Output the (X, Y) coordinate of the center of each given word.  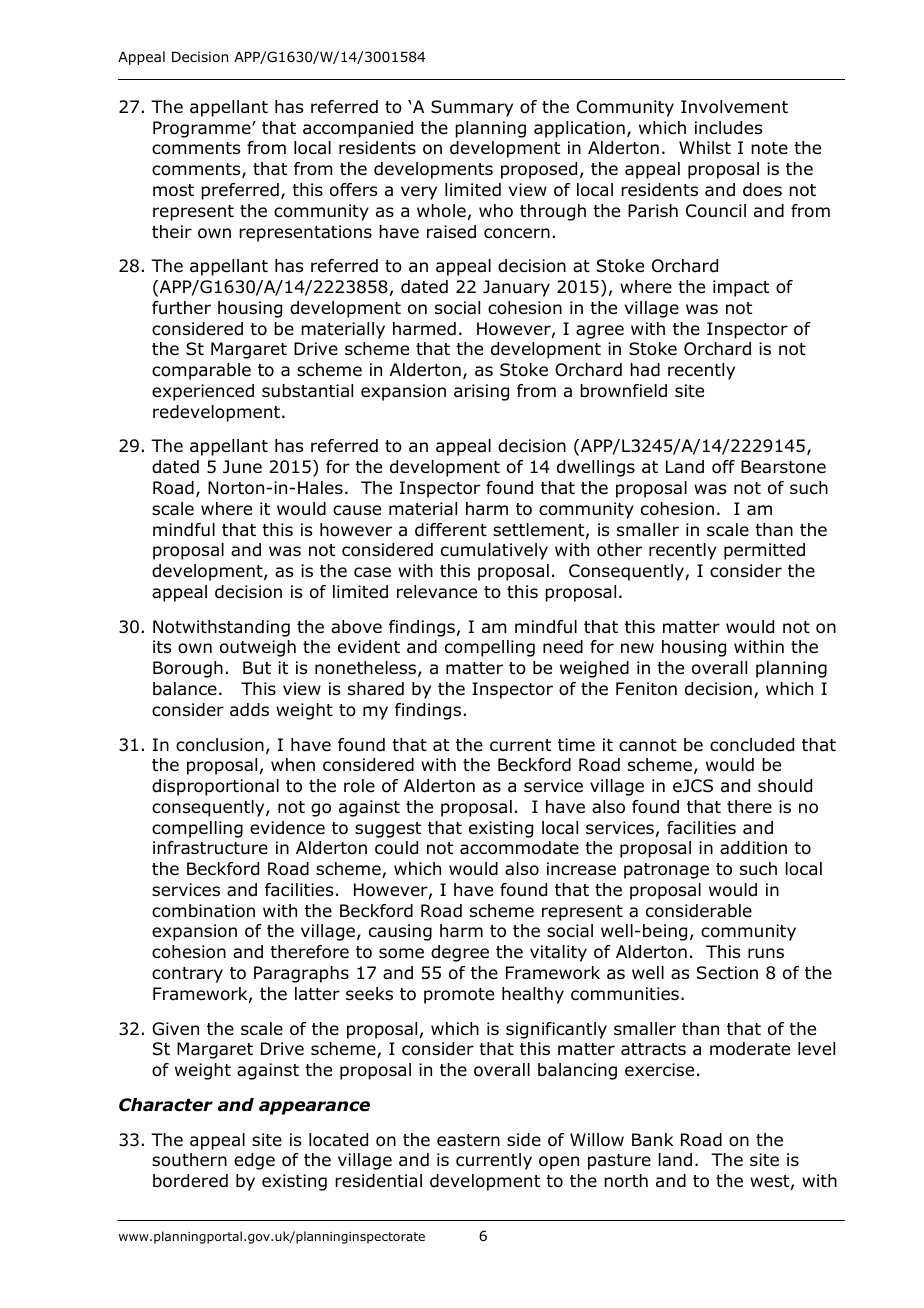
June (242, 467)
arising (481, 392)
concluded (752, 745)
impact (741, 288)
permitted (764, 551)
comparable (201, 371)
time (576, 744)
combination (203, 911)
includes (728, 128)
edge (254, 1161)
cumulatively (494, 551)
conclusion (220, 745)
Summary (472, 108)
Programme (203, 129)
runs (766, 953)
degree (460, 953)
